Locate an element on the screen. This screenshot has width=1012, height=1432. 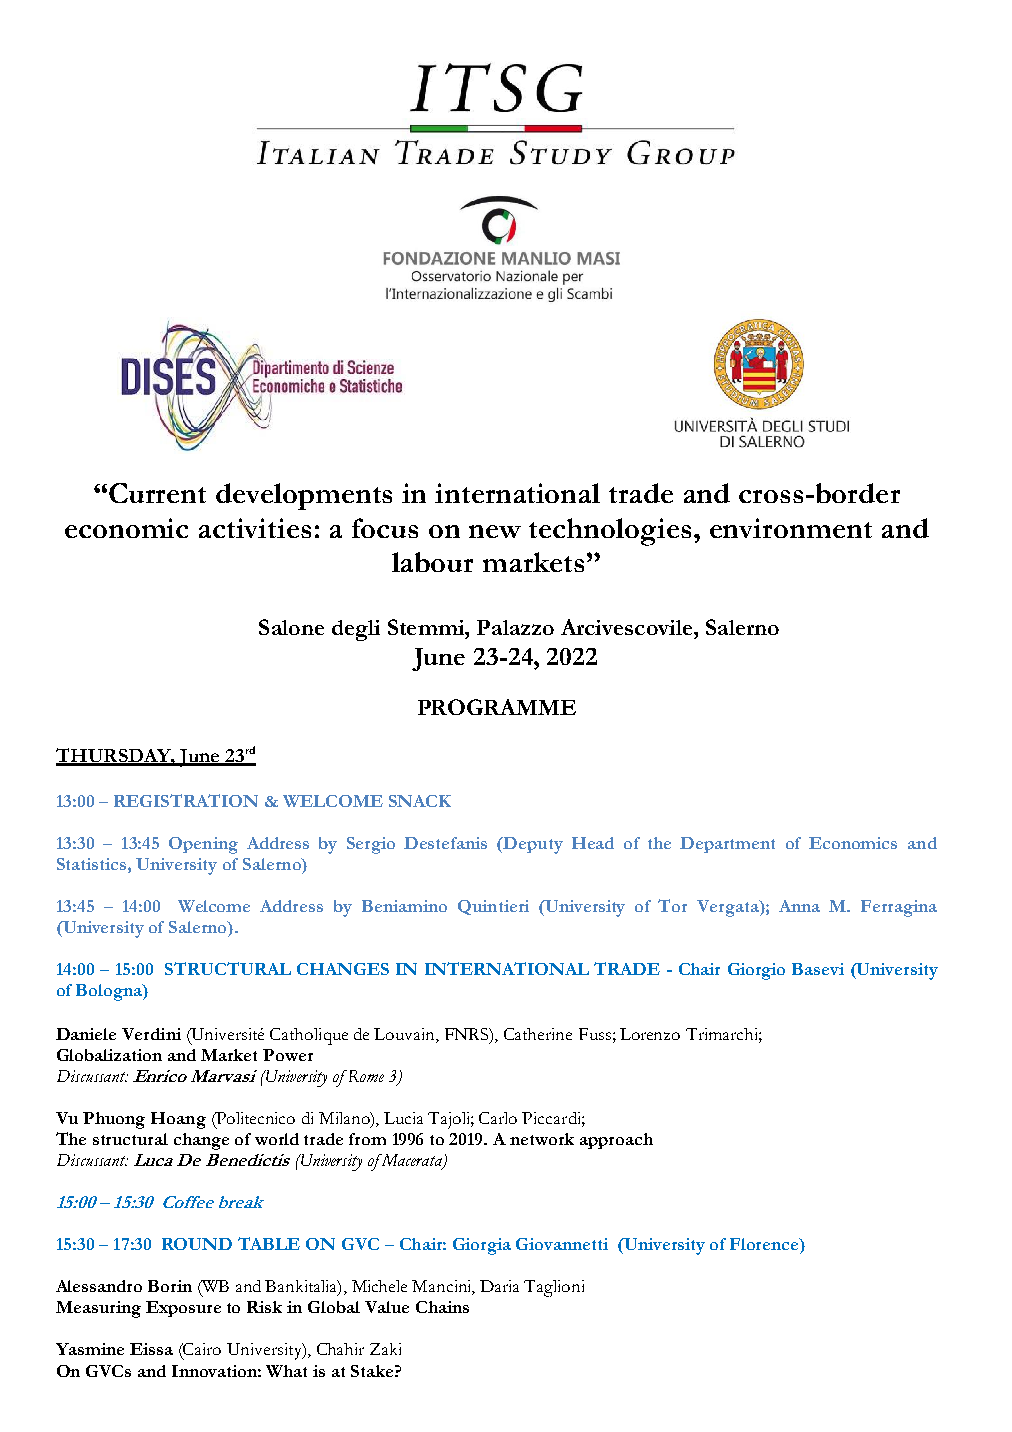
Lucia is located at coordinates (403, 1118).
